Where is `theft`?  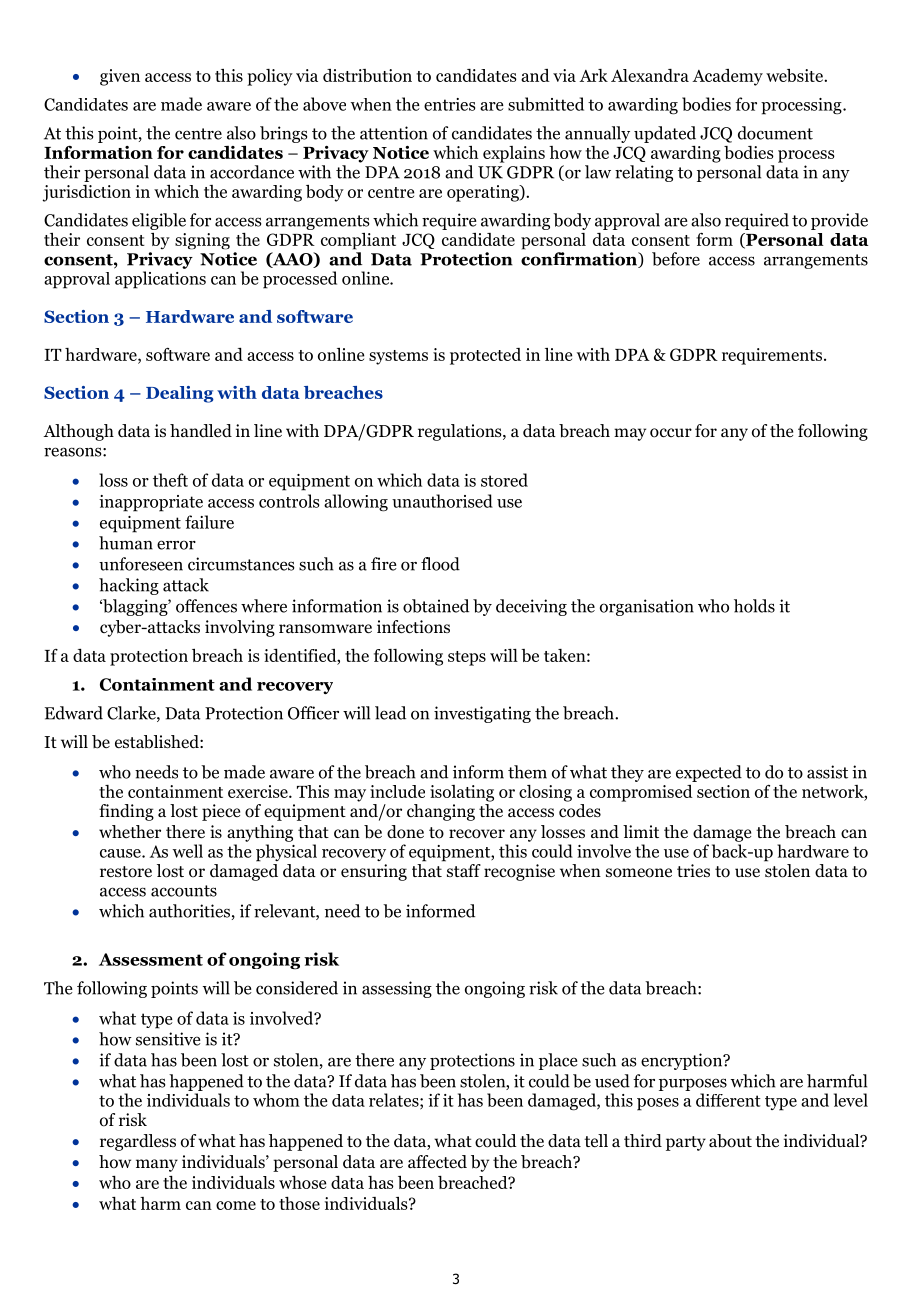 theft is located at coordinates (170, 480).
